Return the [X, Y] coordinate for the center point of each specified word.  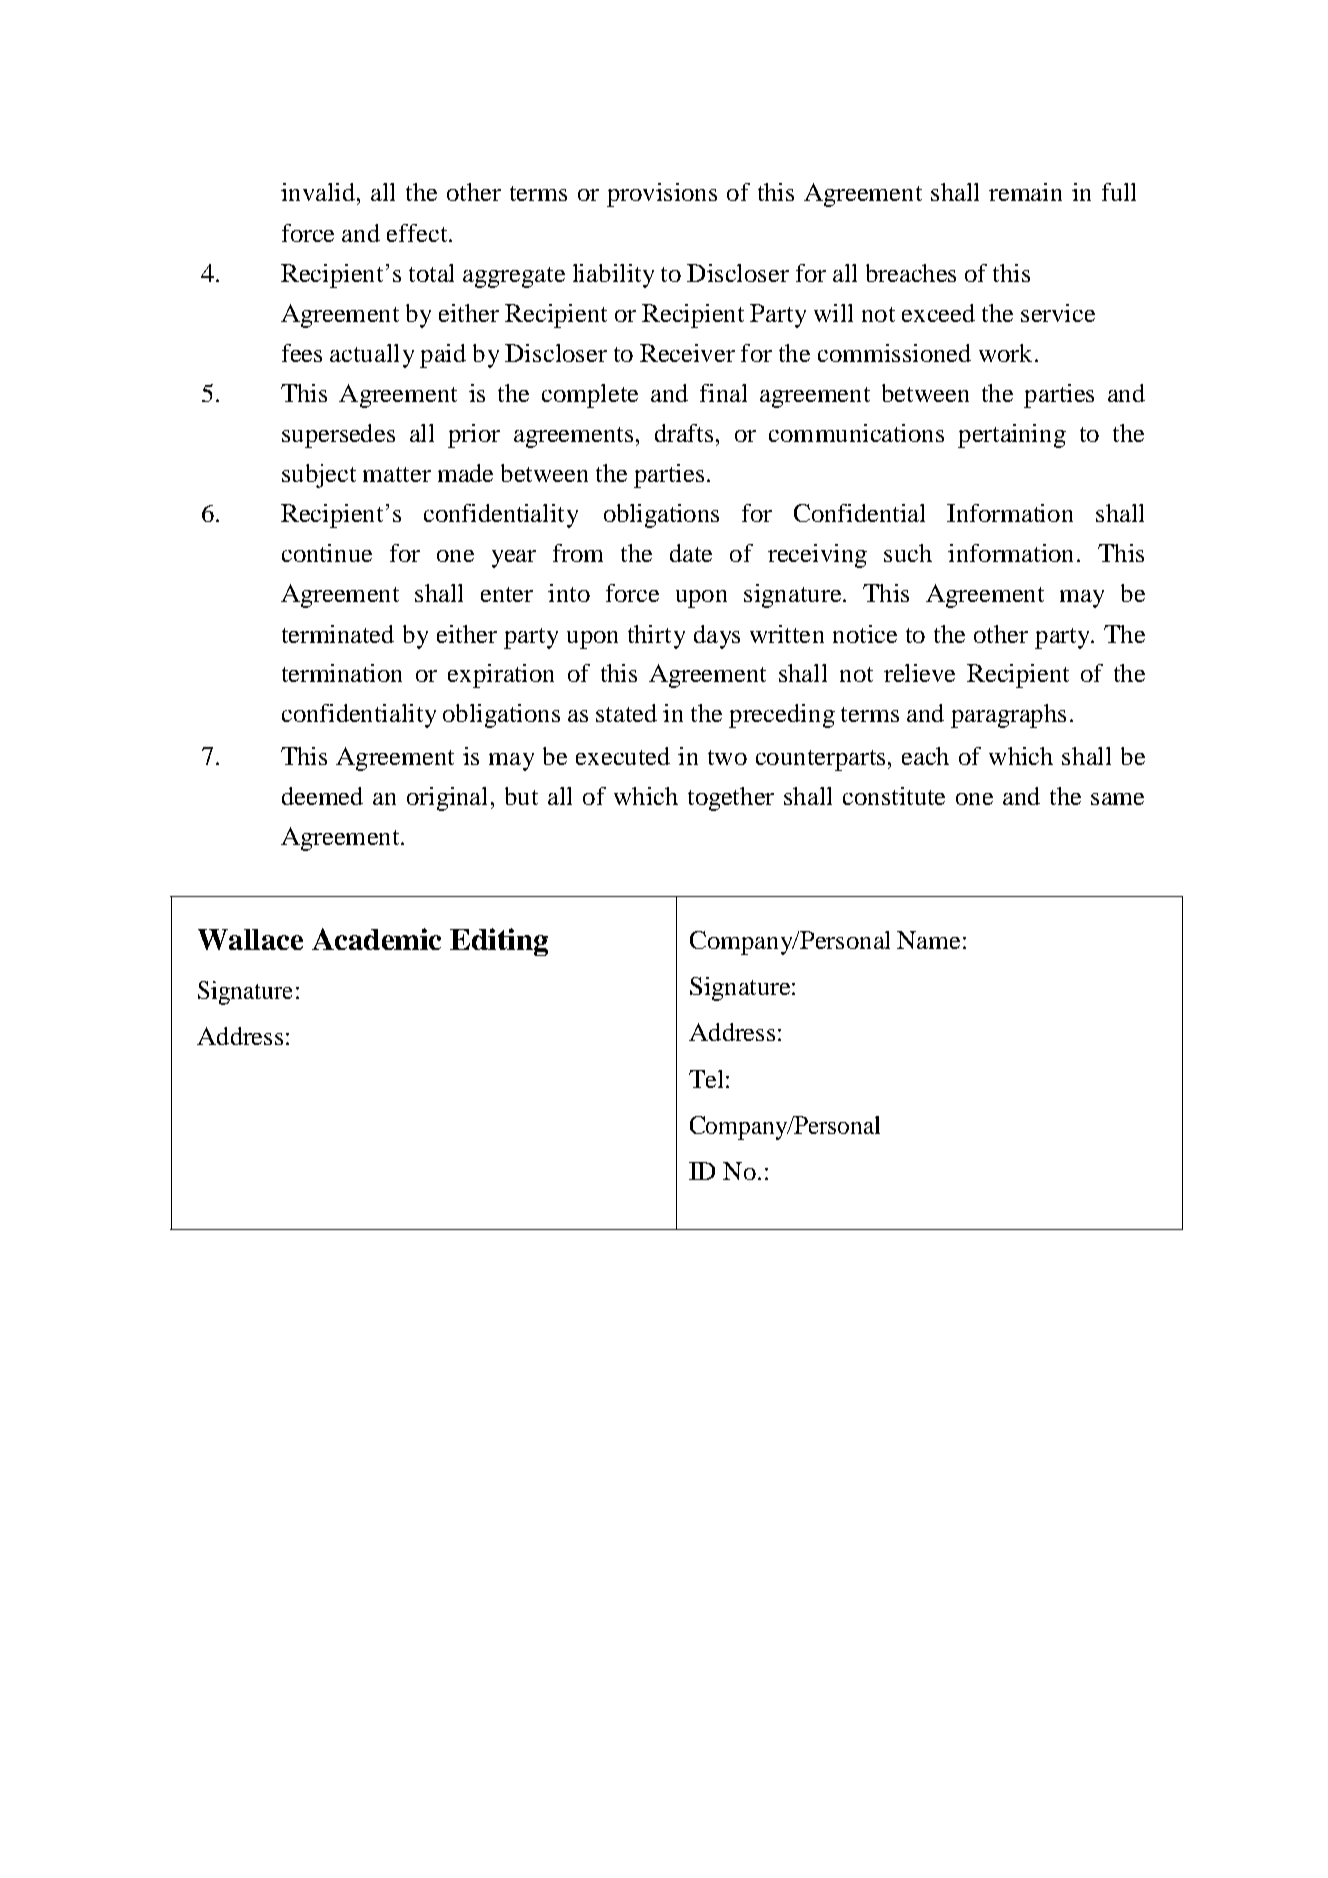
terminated [338, 634]
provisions [662, 195]
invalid [318, 192]
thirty [656, 637]
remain [1025, 192]
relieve [919, 673]
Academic [376, 939]
